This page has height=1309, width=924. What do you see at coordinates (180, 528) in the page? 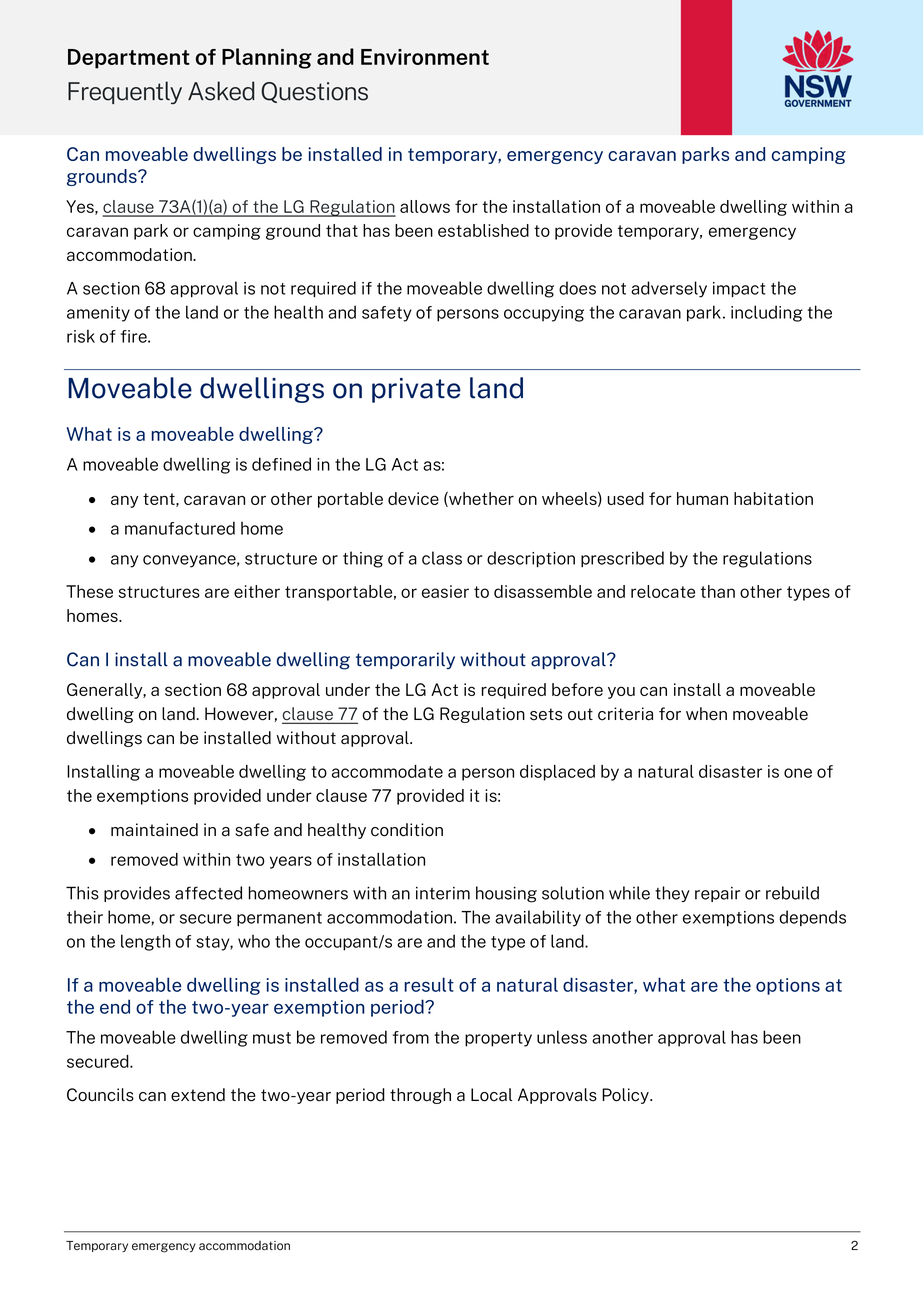
I see `manufactured` at bounding box center [180, 528].
